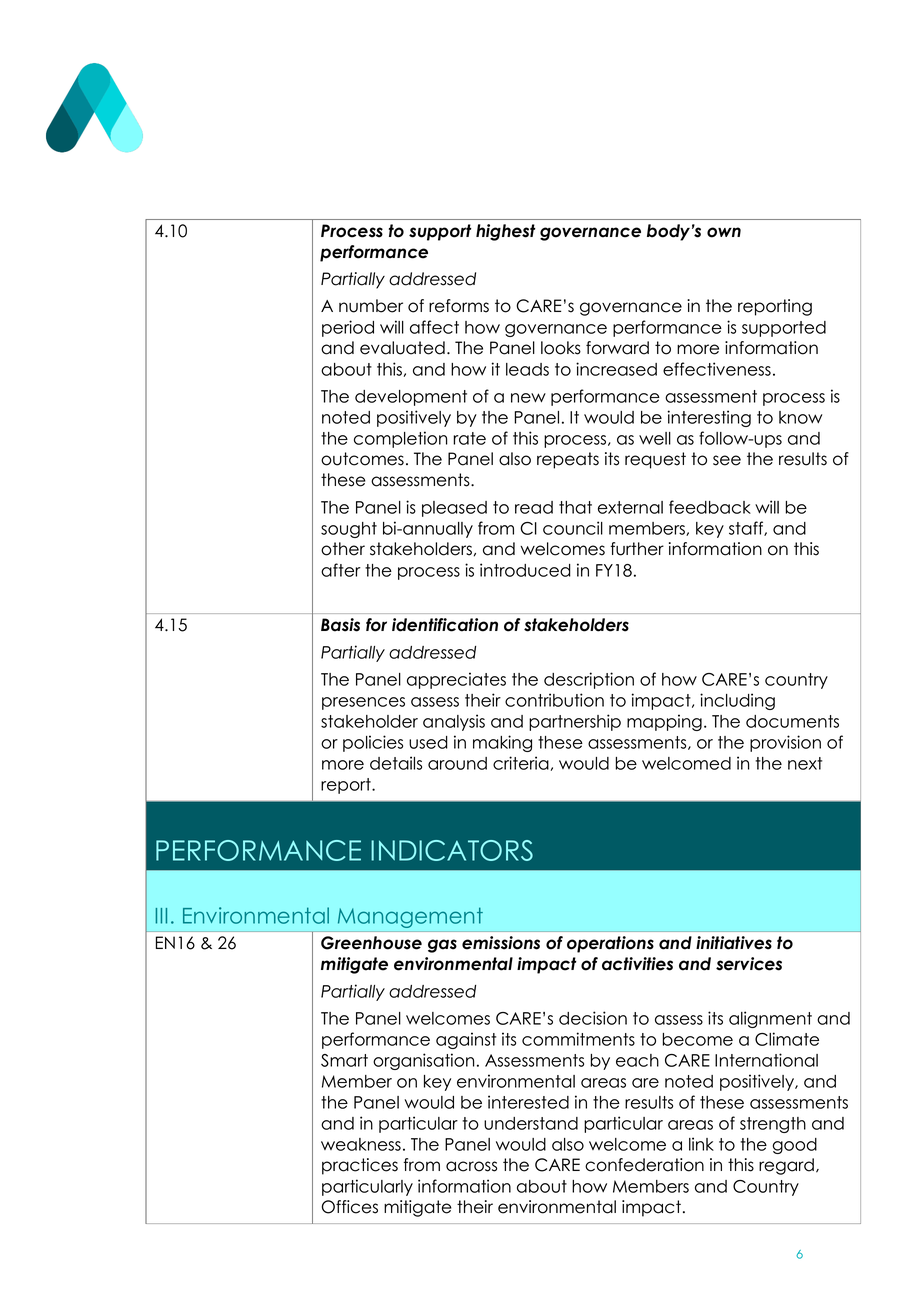 The image size is (924, 1308). Describe the element at coordinates (348, 328) in the screenshot. I see `period` at that location.
